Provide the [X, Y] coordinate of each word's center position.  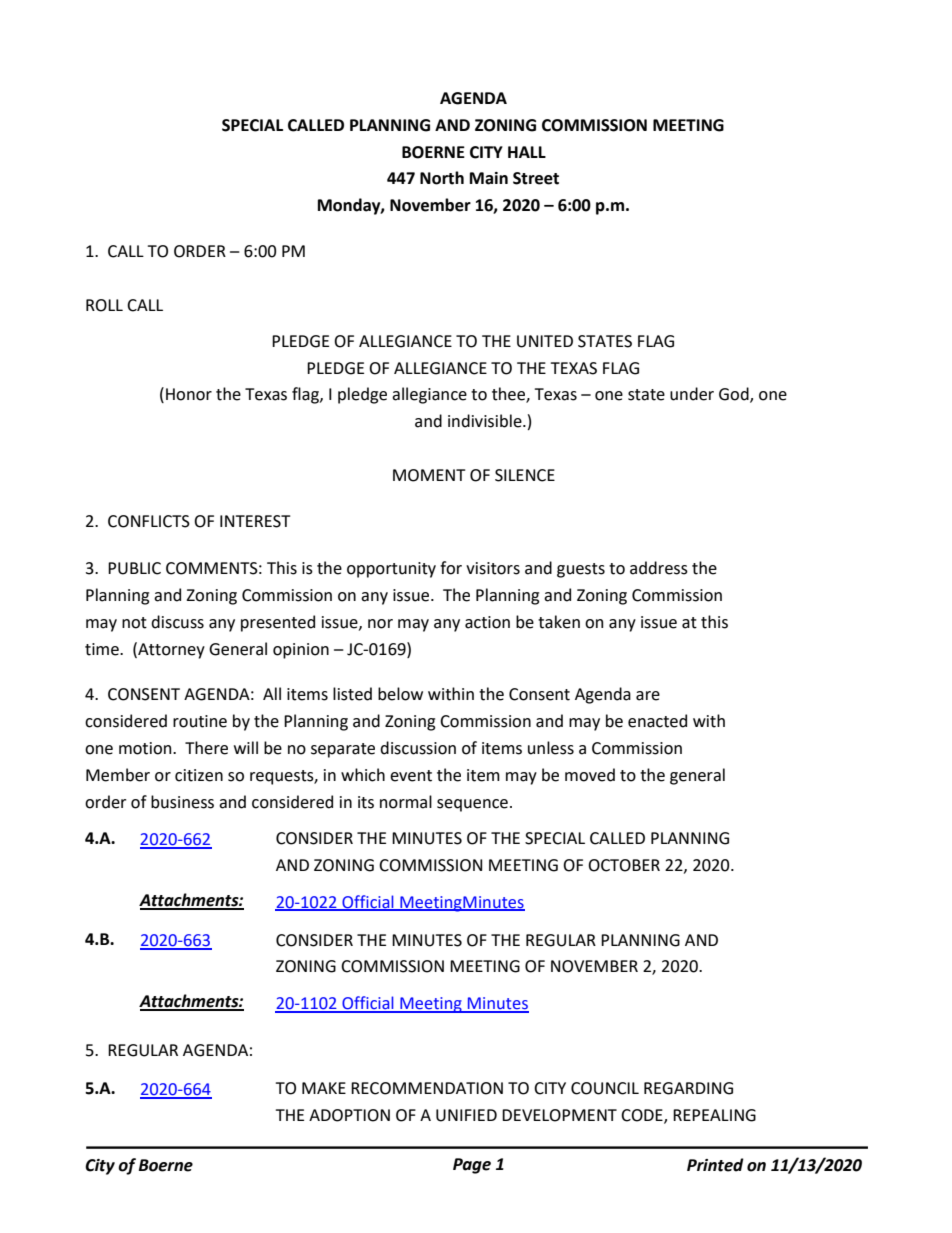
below [400, 694]
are [648, 696]
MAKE [324, 1088]
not [134, 623]
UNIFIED [466, 1115]
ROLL [104, 305]
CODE [643, 1116]
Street [536, 178]
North [442, 178]
